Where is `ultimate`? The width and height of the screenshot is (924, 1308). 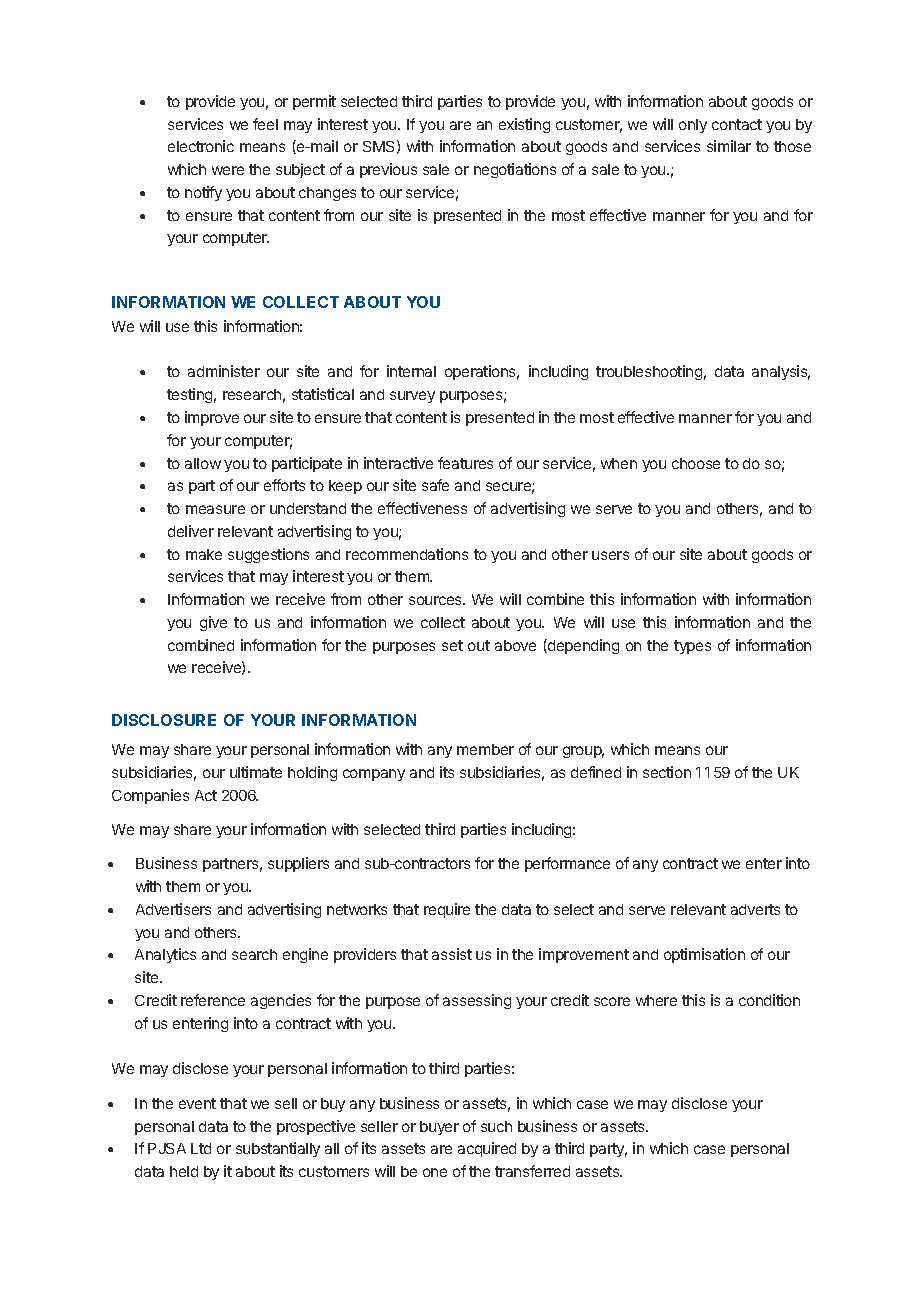 ultimate is located at coordinates (256, 772).
